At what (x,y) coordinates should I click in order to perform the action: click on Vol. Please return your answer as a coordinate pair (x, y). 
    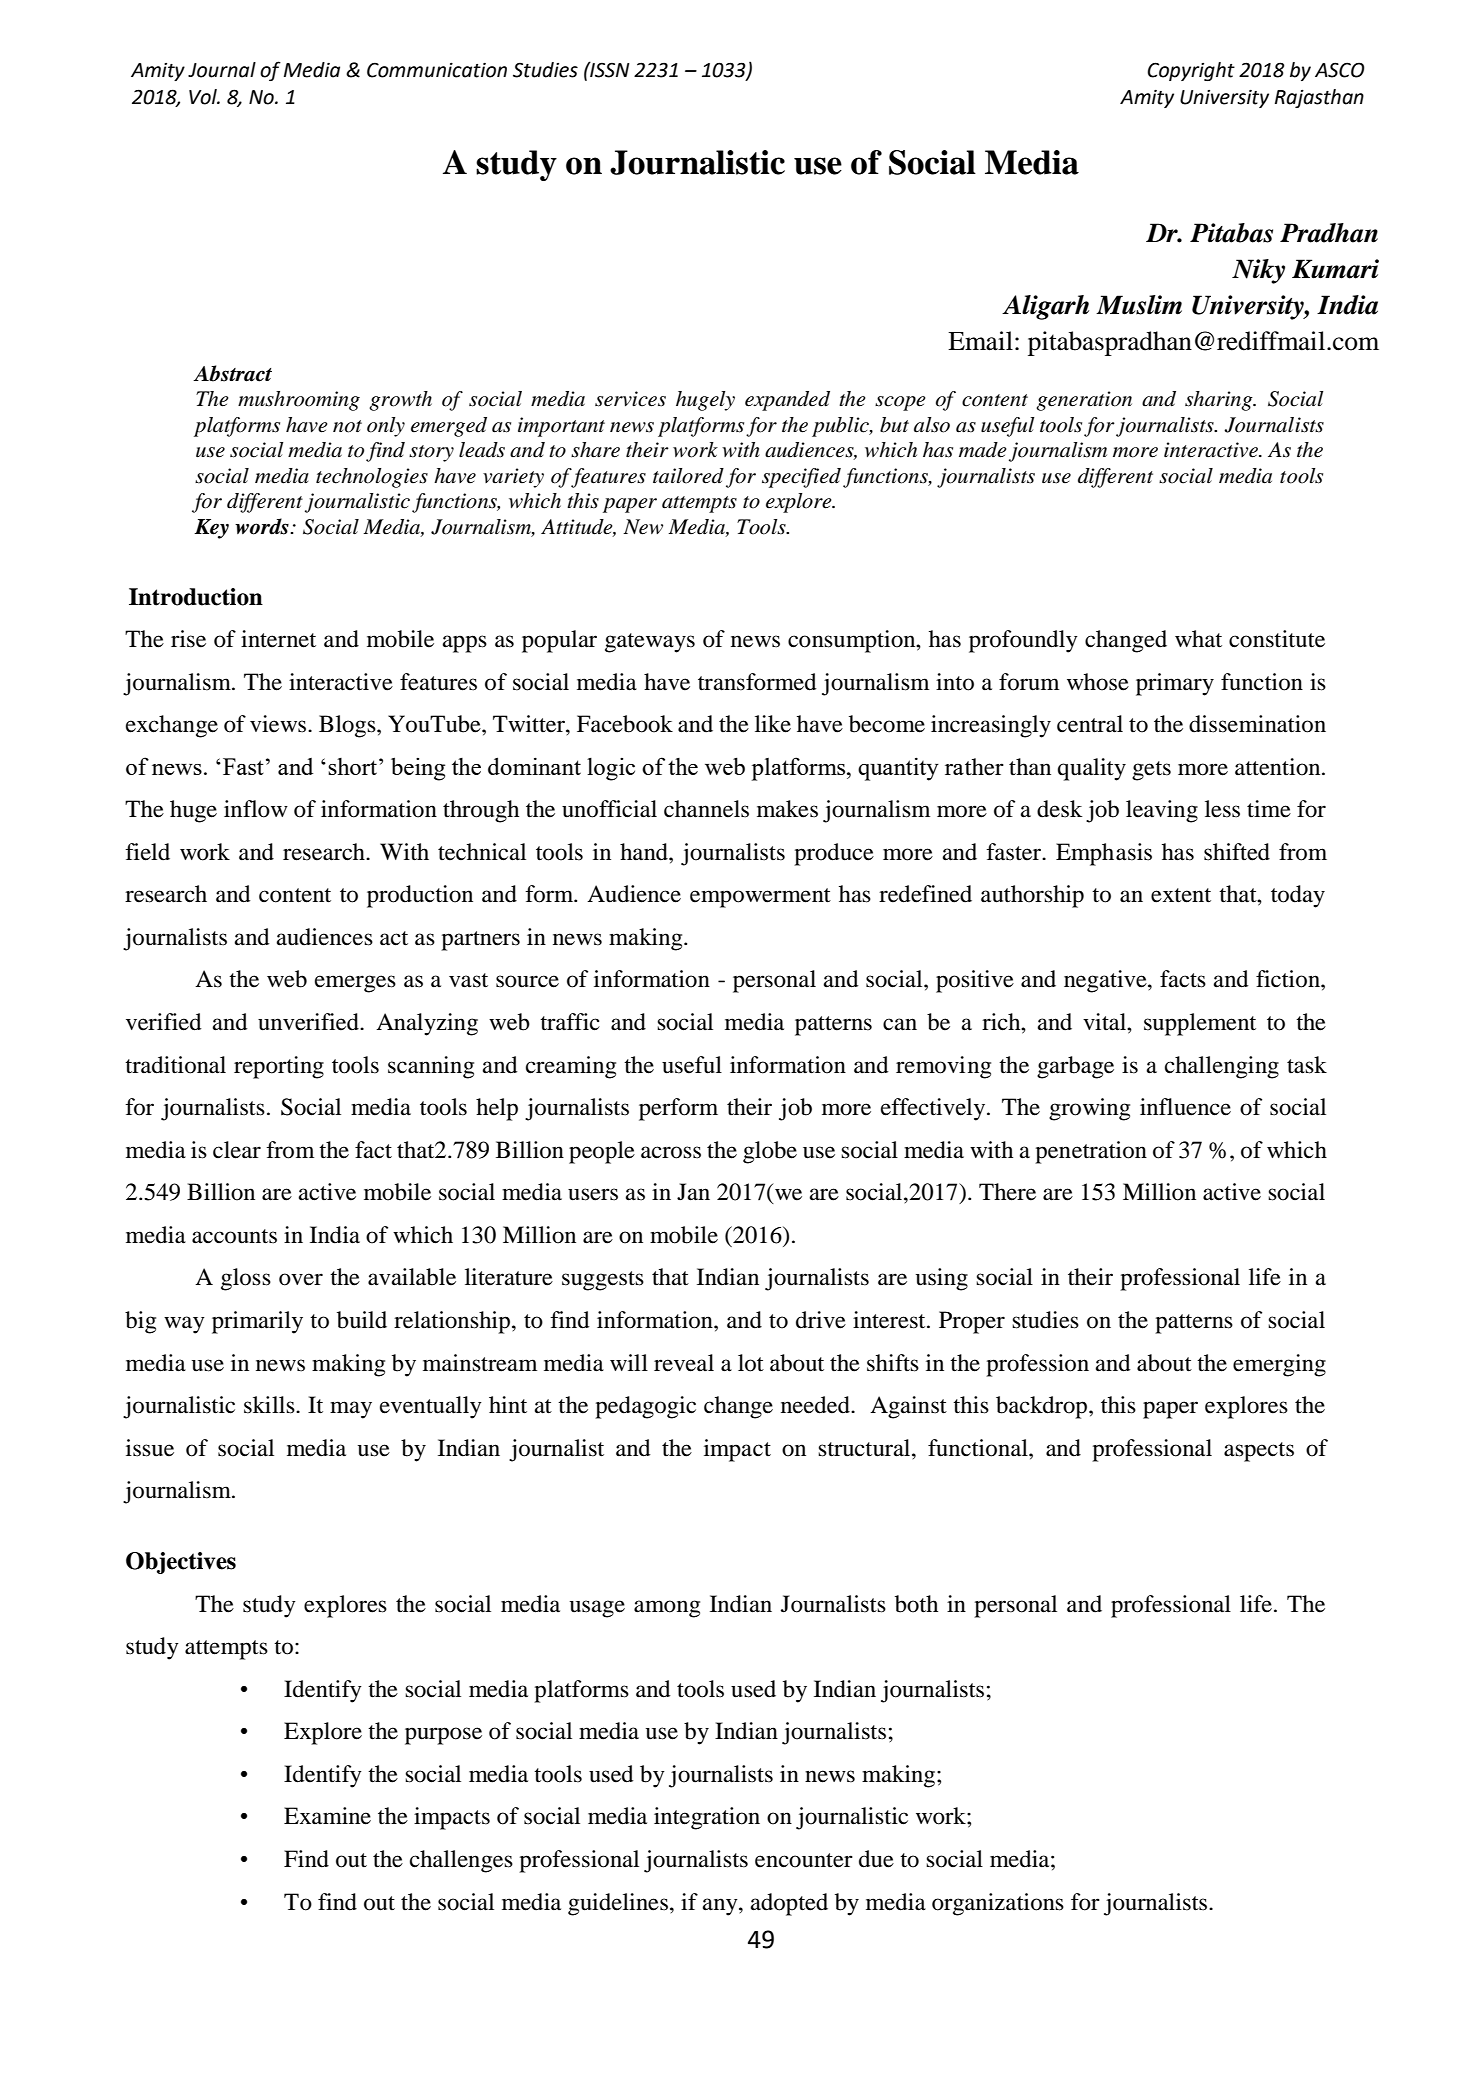
    Looking at the image, I should click on (204, 97).
